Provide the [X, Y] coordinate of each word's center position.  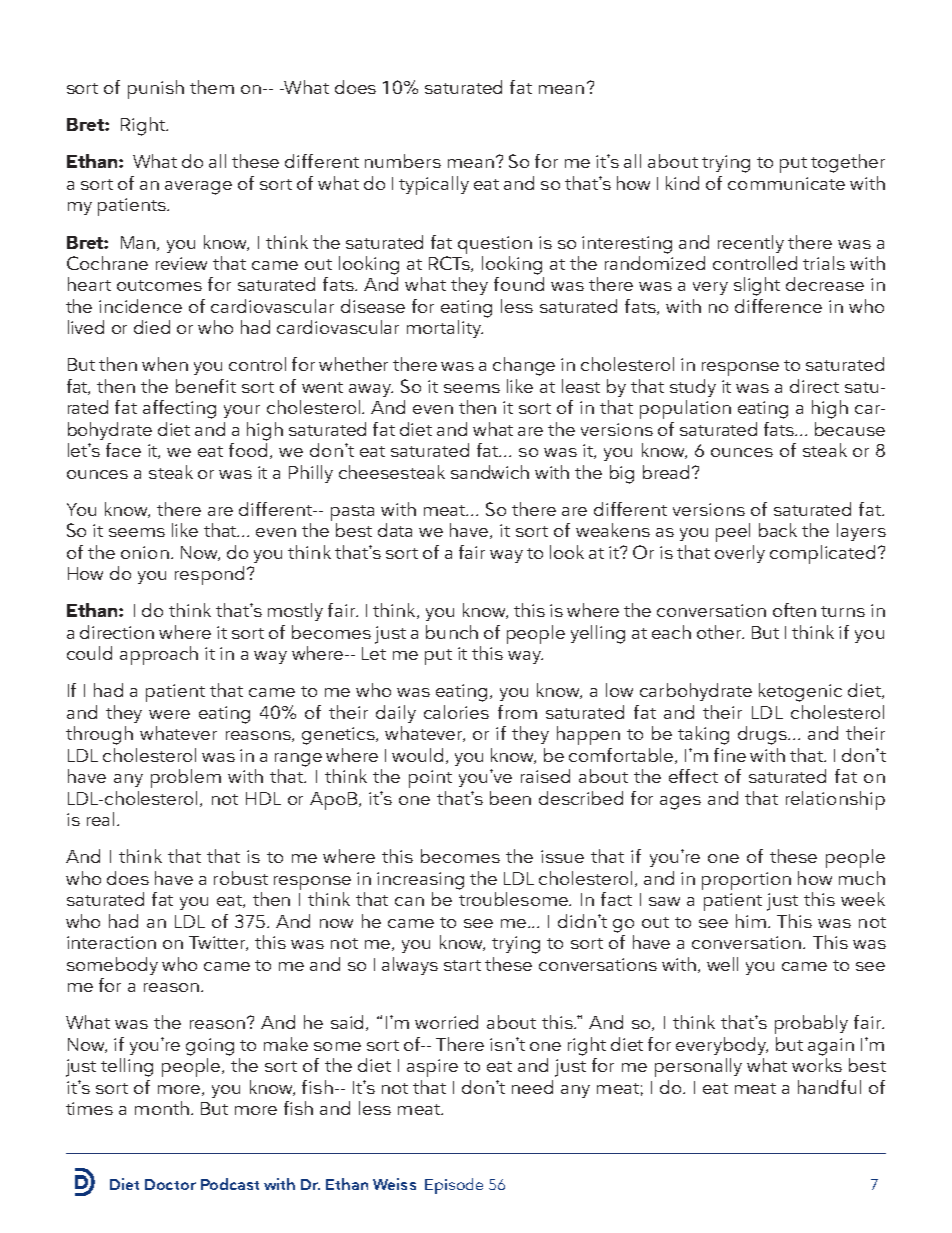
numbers [403, 161]
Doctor [170, 1184]
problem [186, 778]
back [778, 530]
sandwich [490, 472]
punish [156, 89]
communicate [786, 183]
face [123, 450]
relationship [835, 800]
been [510, 798]
